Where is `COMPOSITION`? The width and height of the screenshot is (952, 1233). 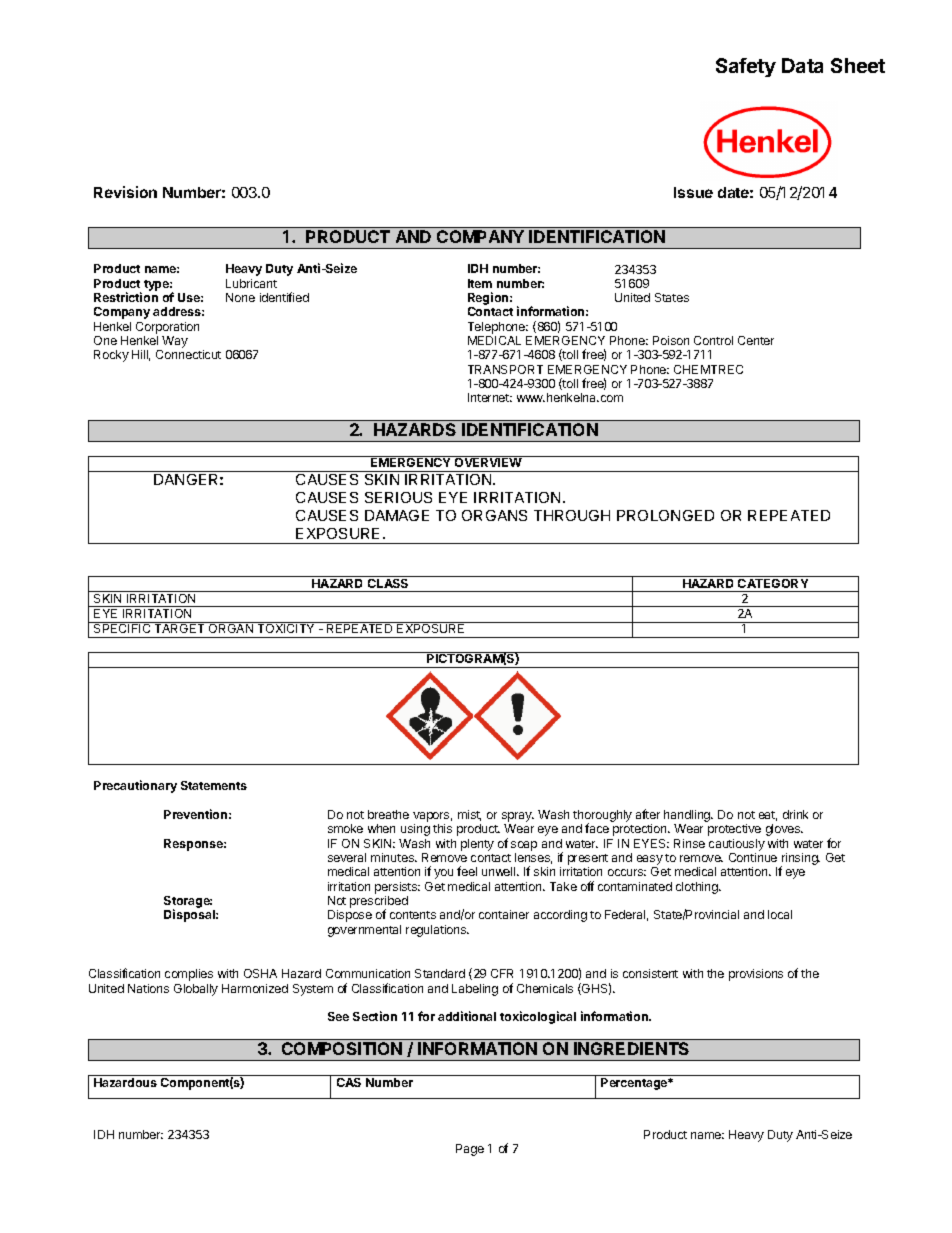
COMPOSITION is located at coordinates (342, 1048).
